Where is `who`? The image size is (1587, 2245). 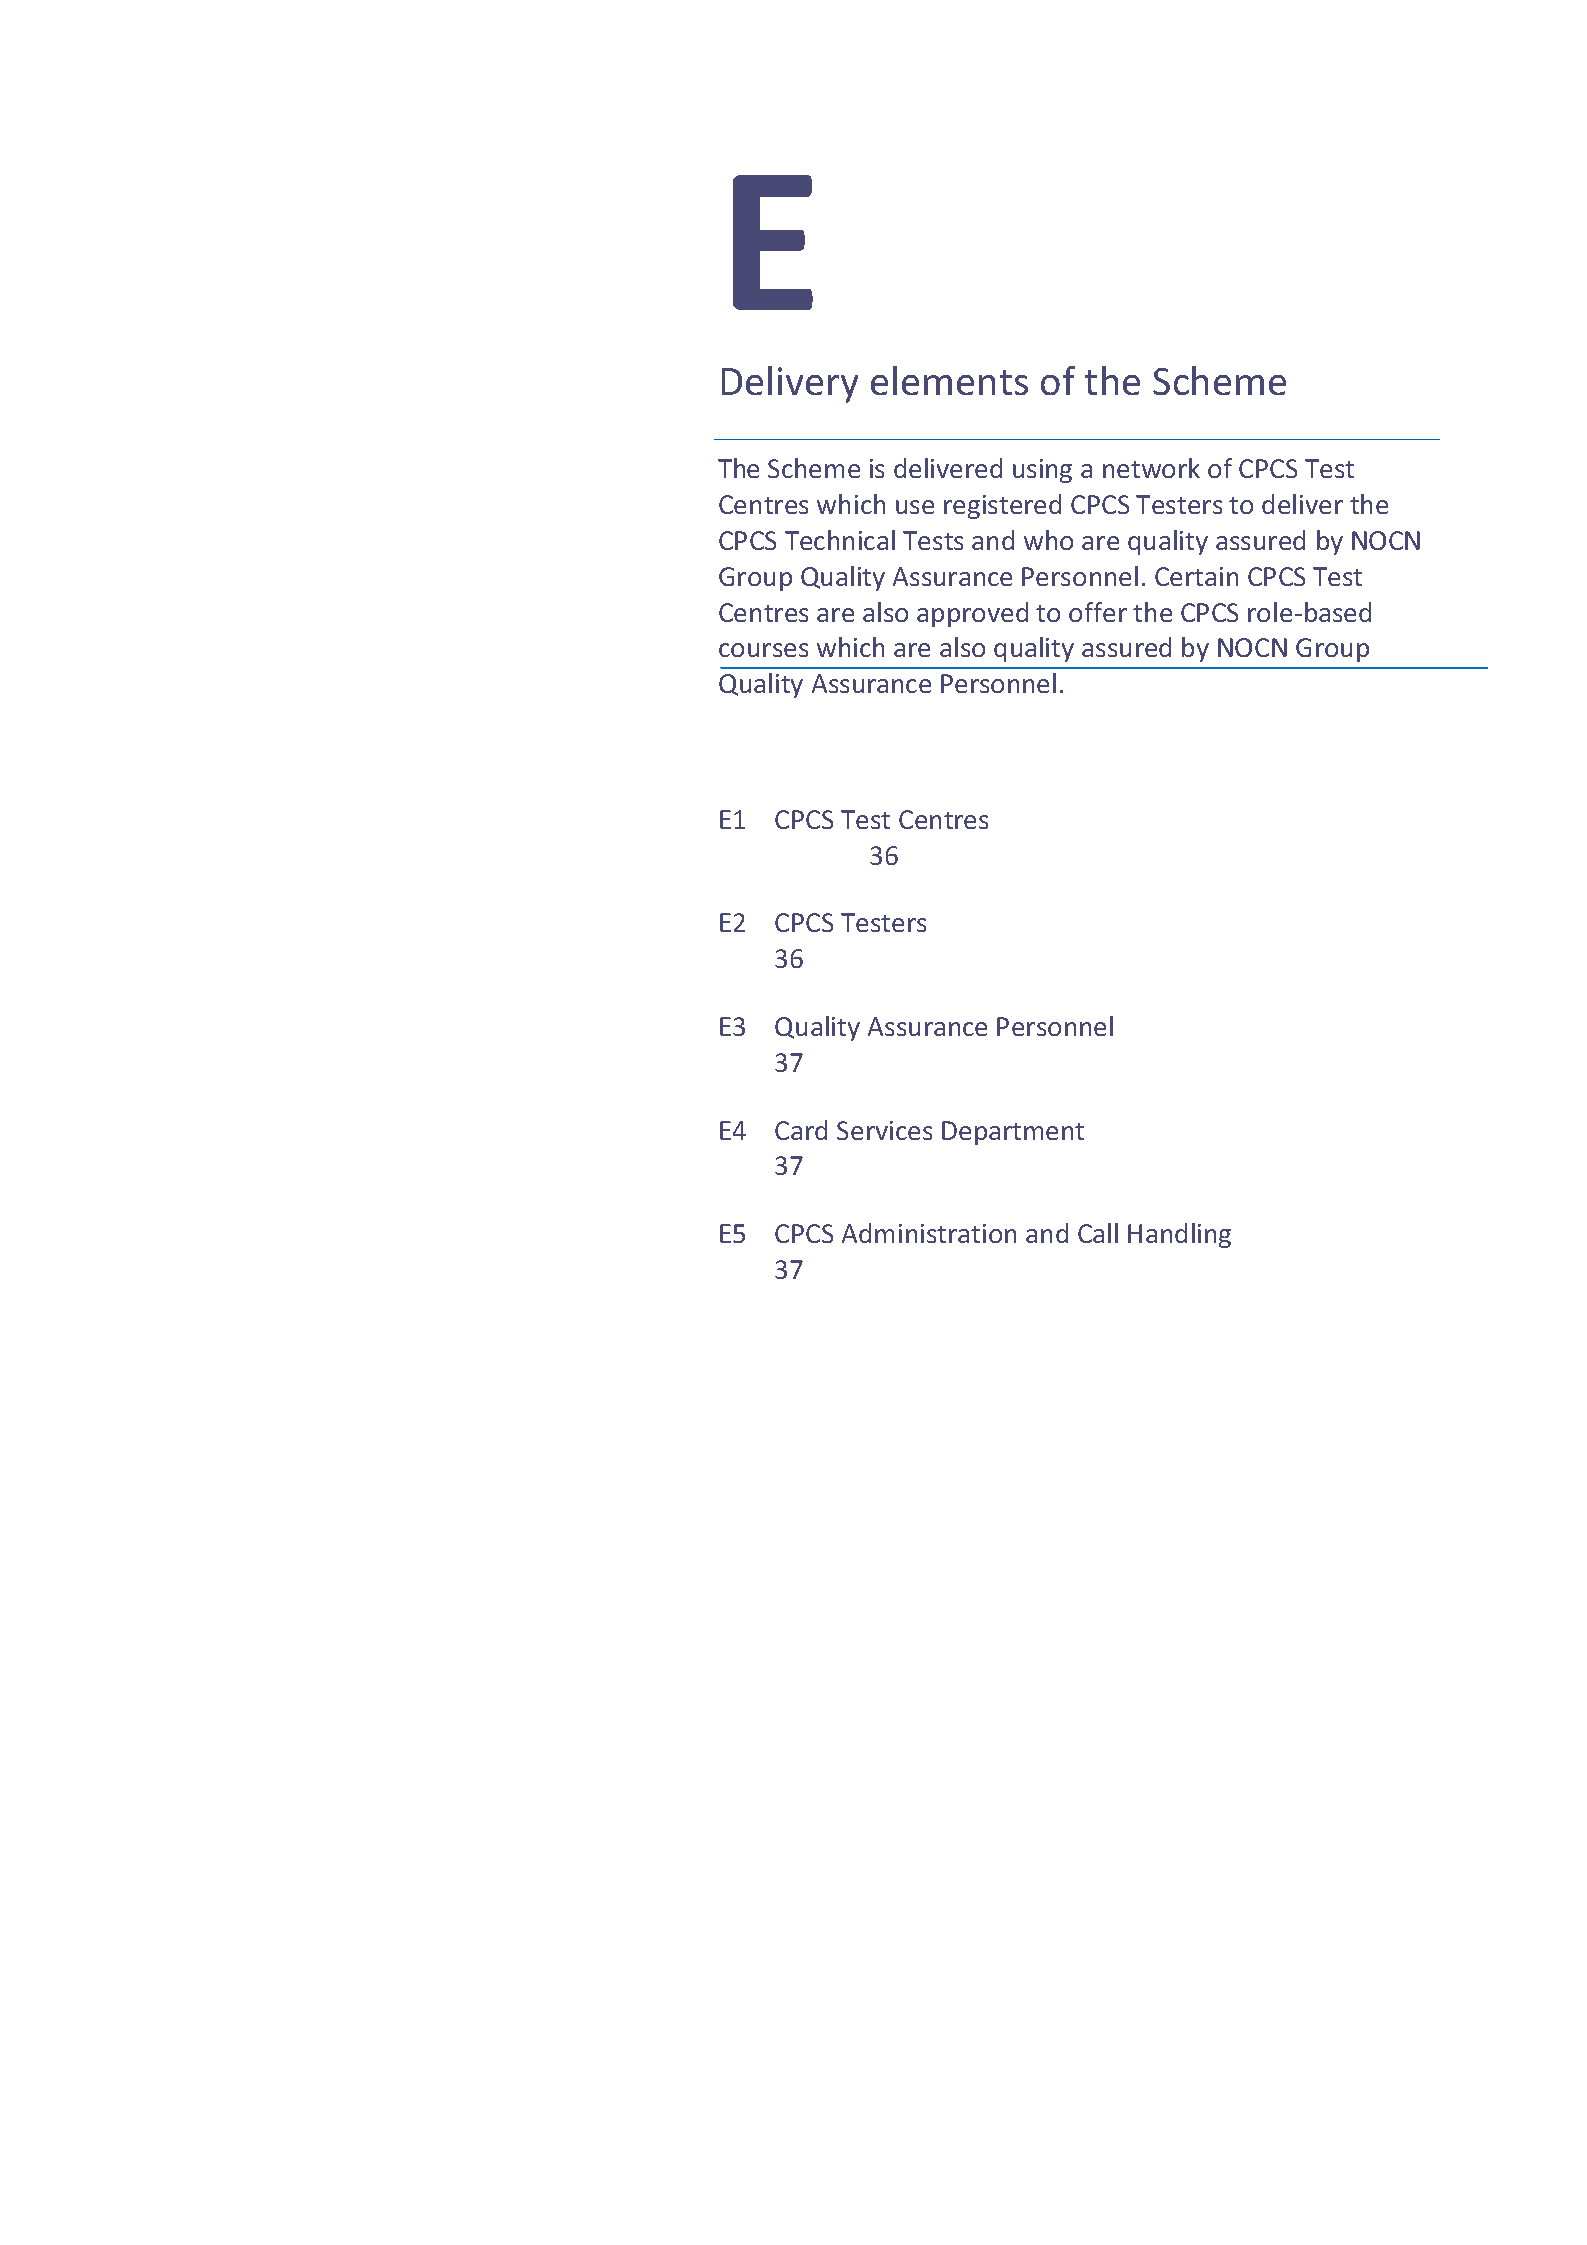
who is located at coordinates (1048, 540).
